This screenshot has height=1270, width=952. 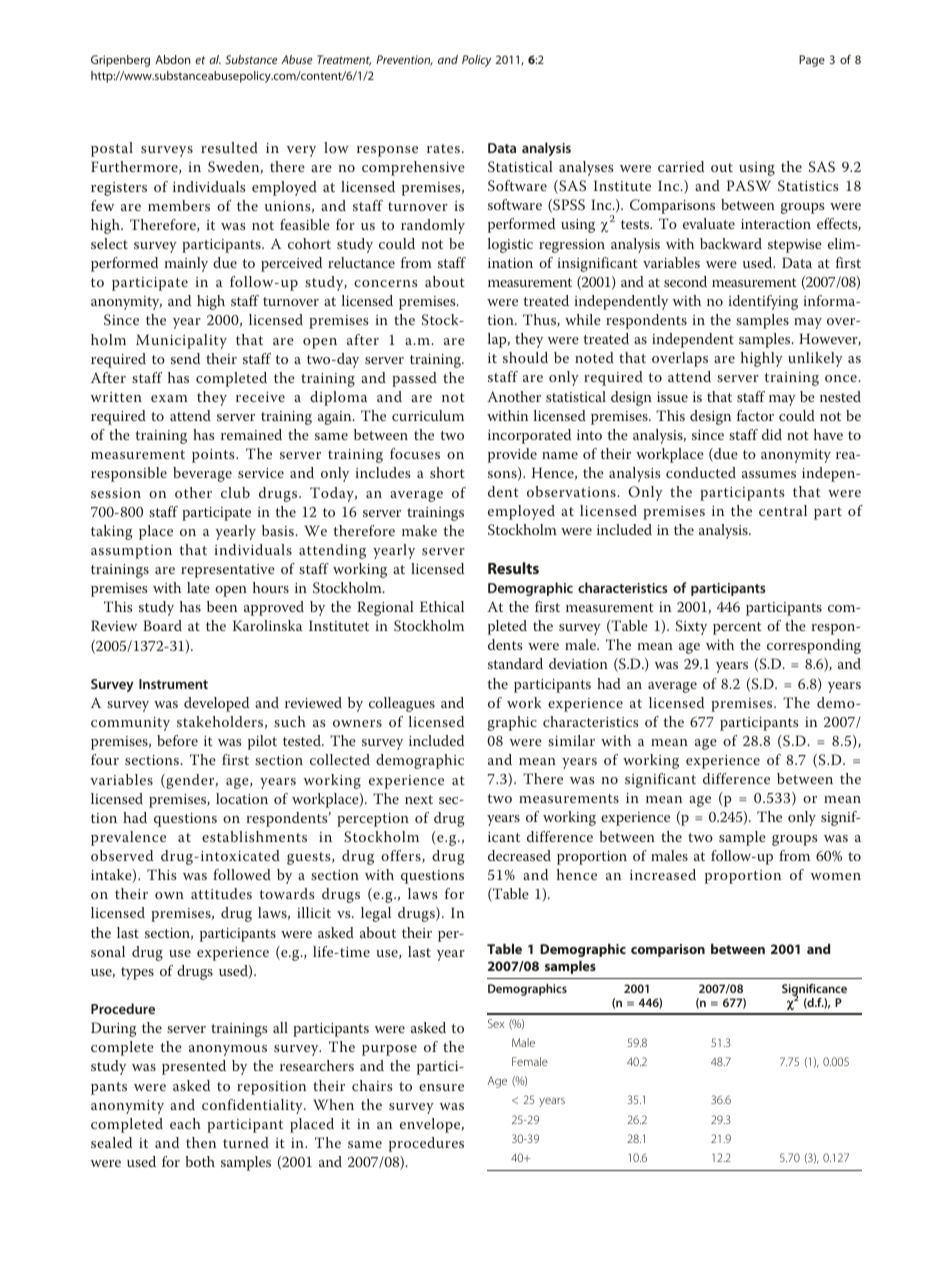 I want to click on send, so click(x=185, y=358).
